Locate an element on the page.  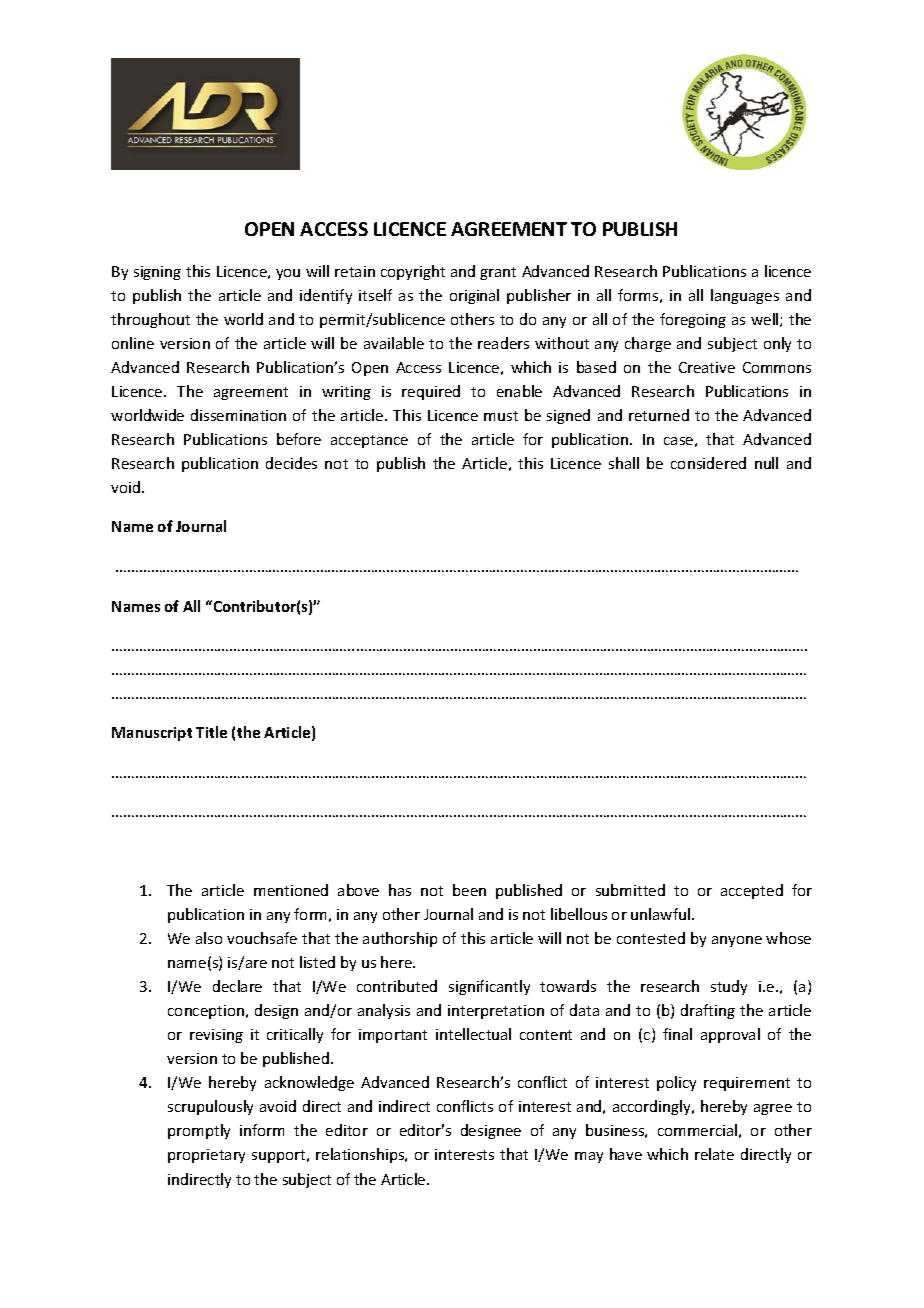
signing is located at coordinates (157, 273).
